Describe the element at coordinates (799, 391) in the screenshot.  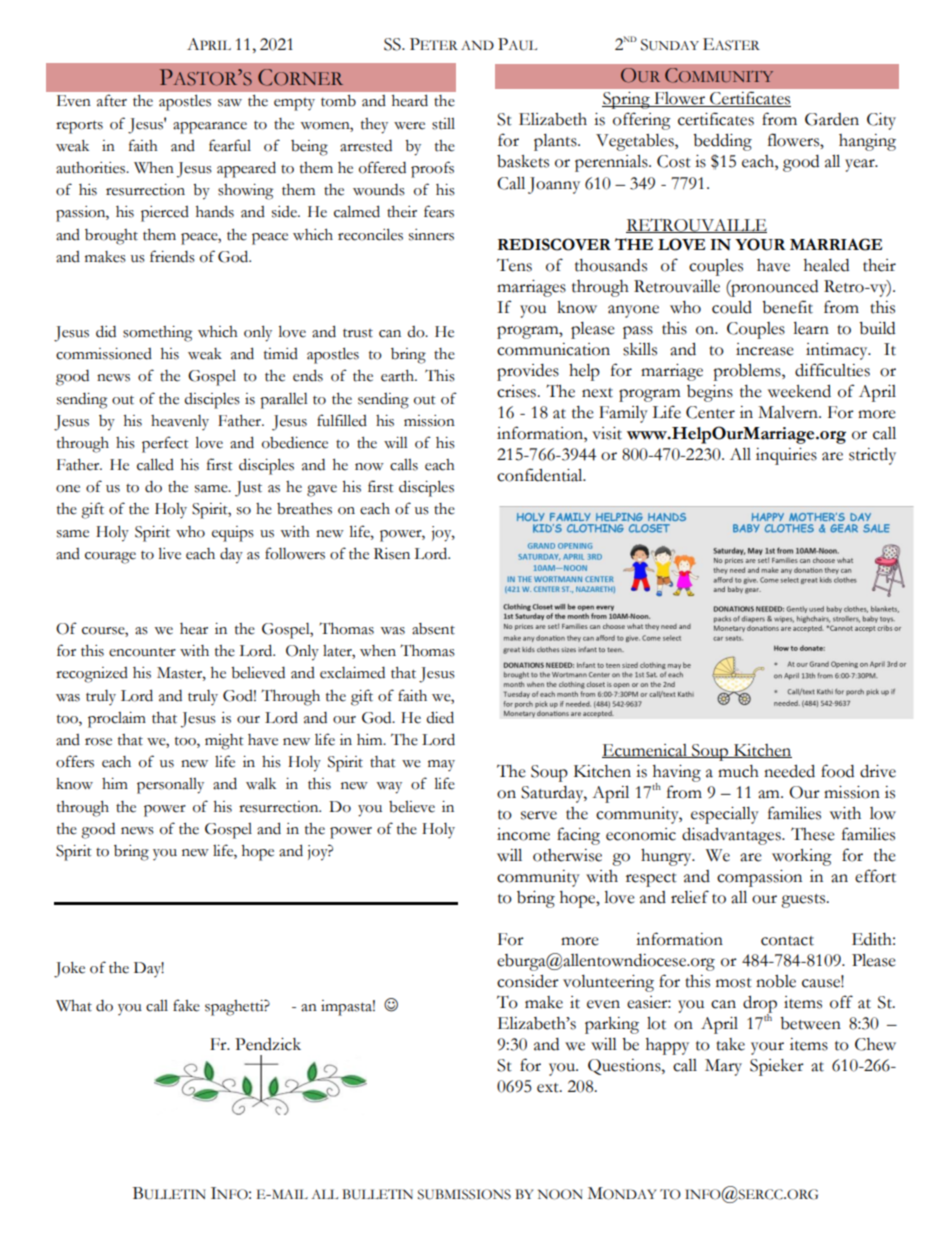
I see `weekend` at that location.
